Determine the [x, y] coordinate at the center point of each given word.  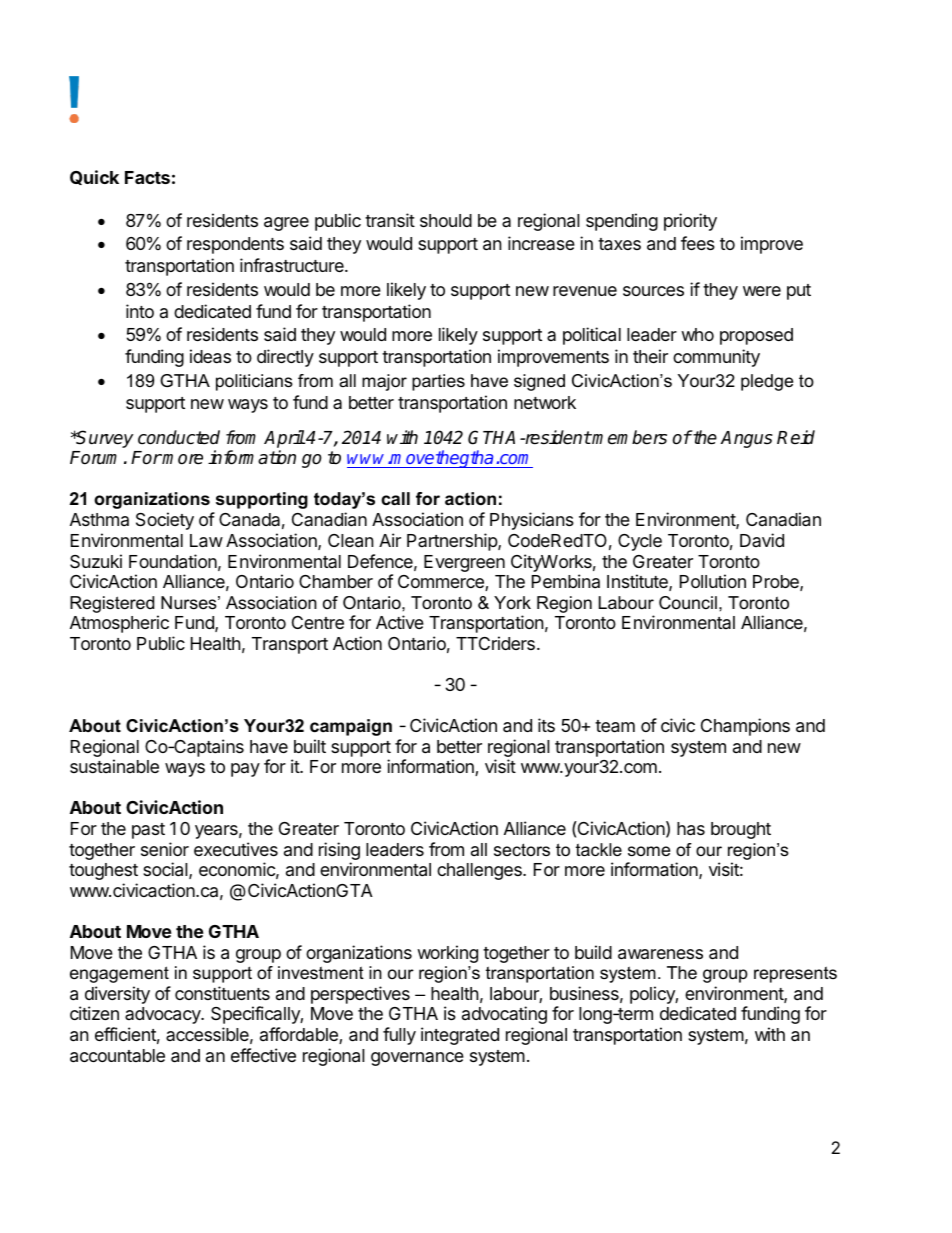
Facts [147, 177]
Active [400, 622]
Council [688, 603]
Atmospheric [119, 624]
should [446, 220]
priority [690, 222]
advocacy [164, 1015]
